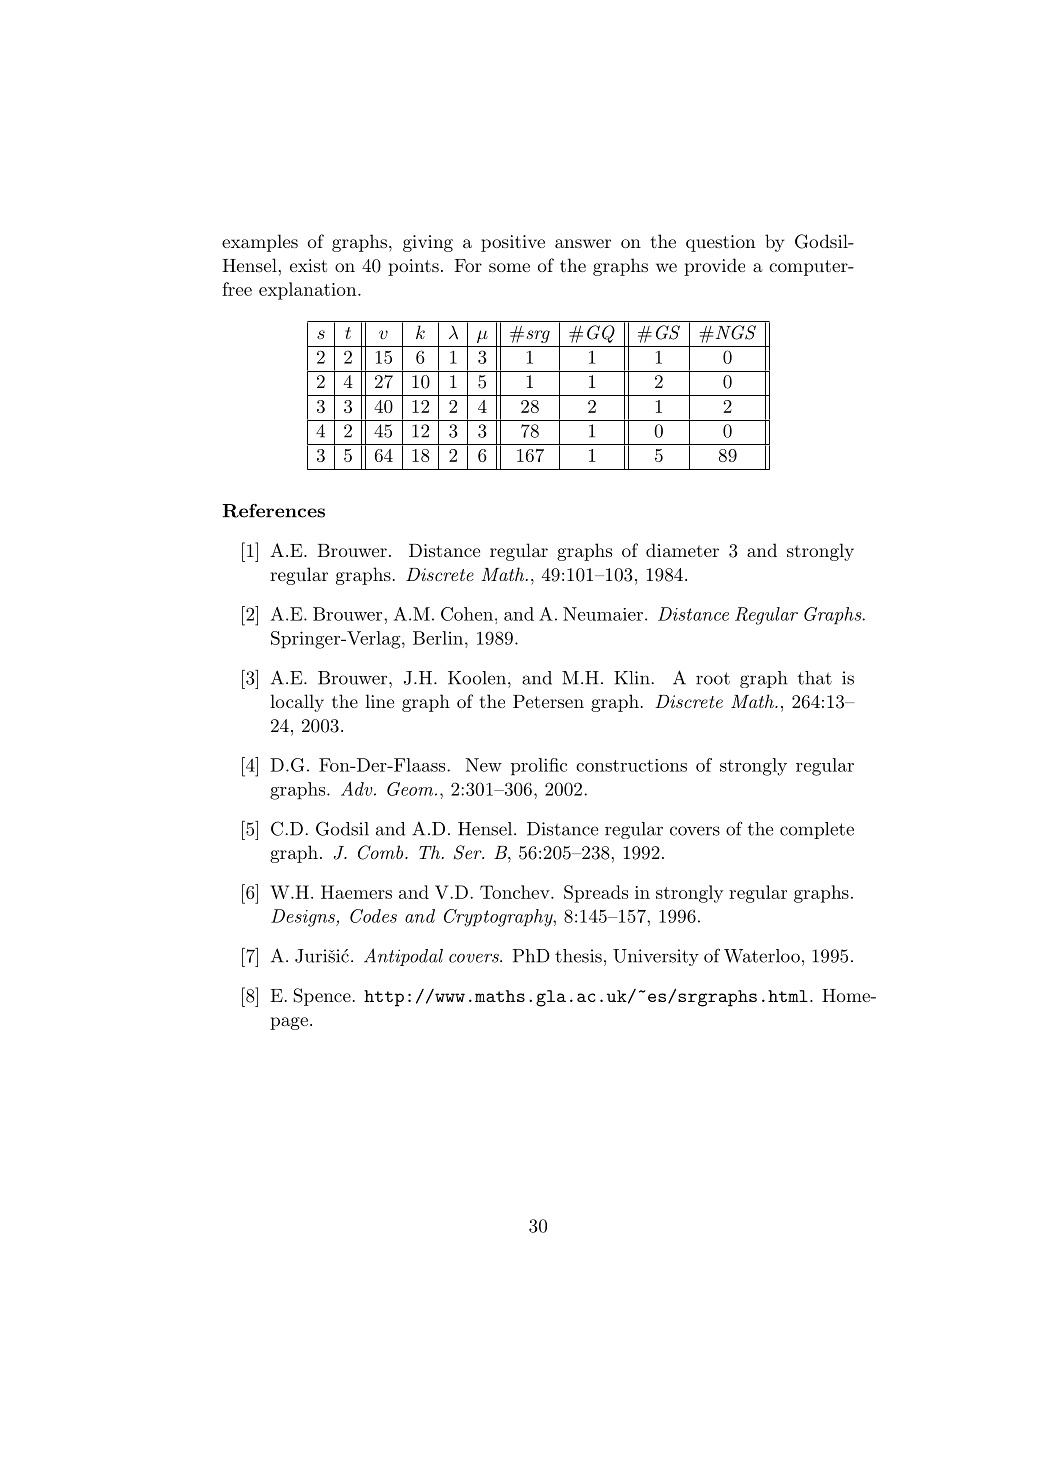  What do you see at coordinates (467, 614) in the document?
I see `Cohen` at bounding box center [467, 614].
